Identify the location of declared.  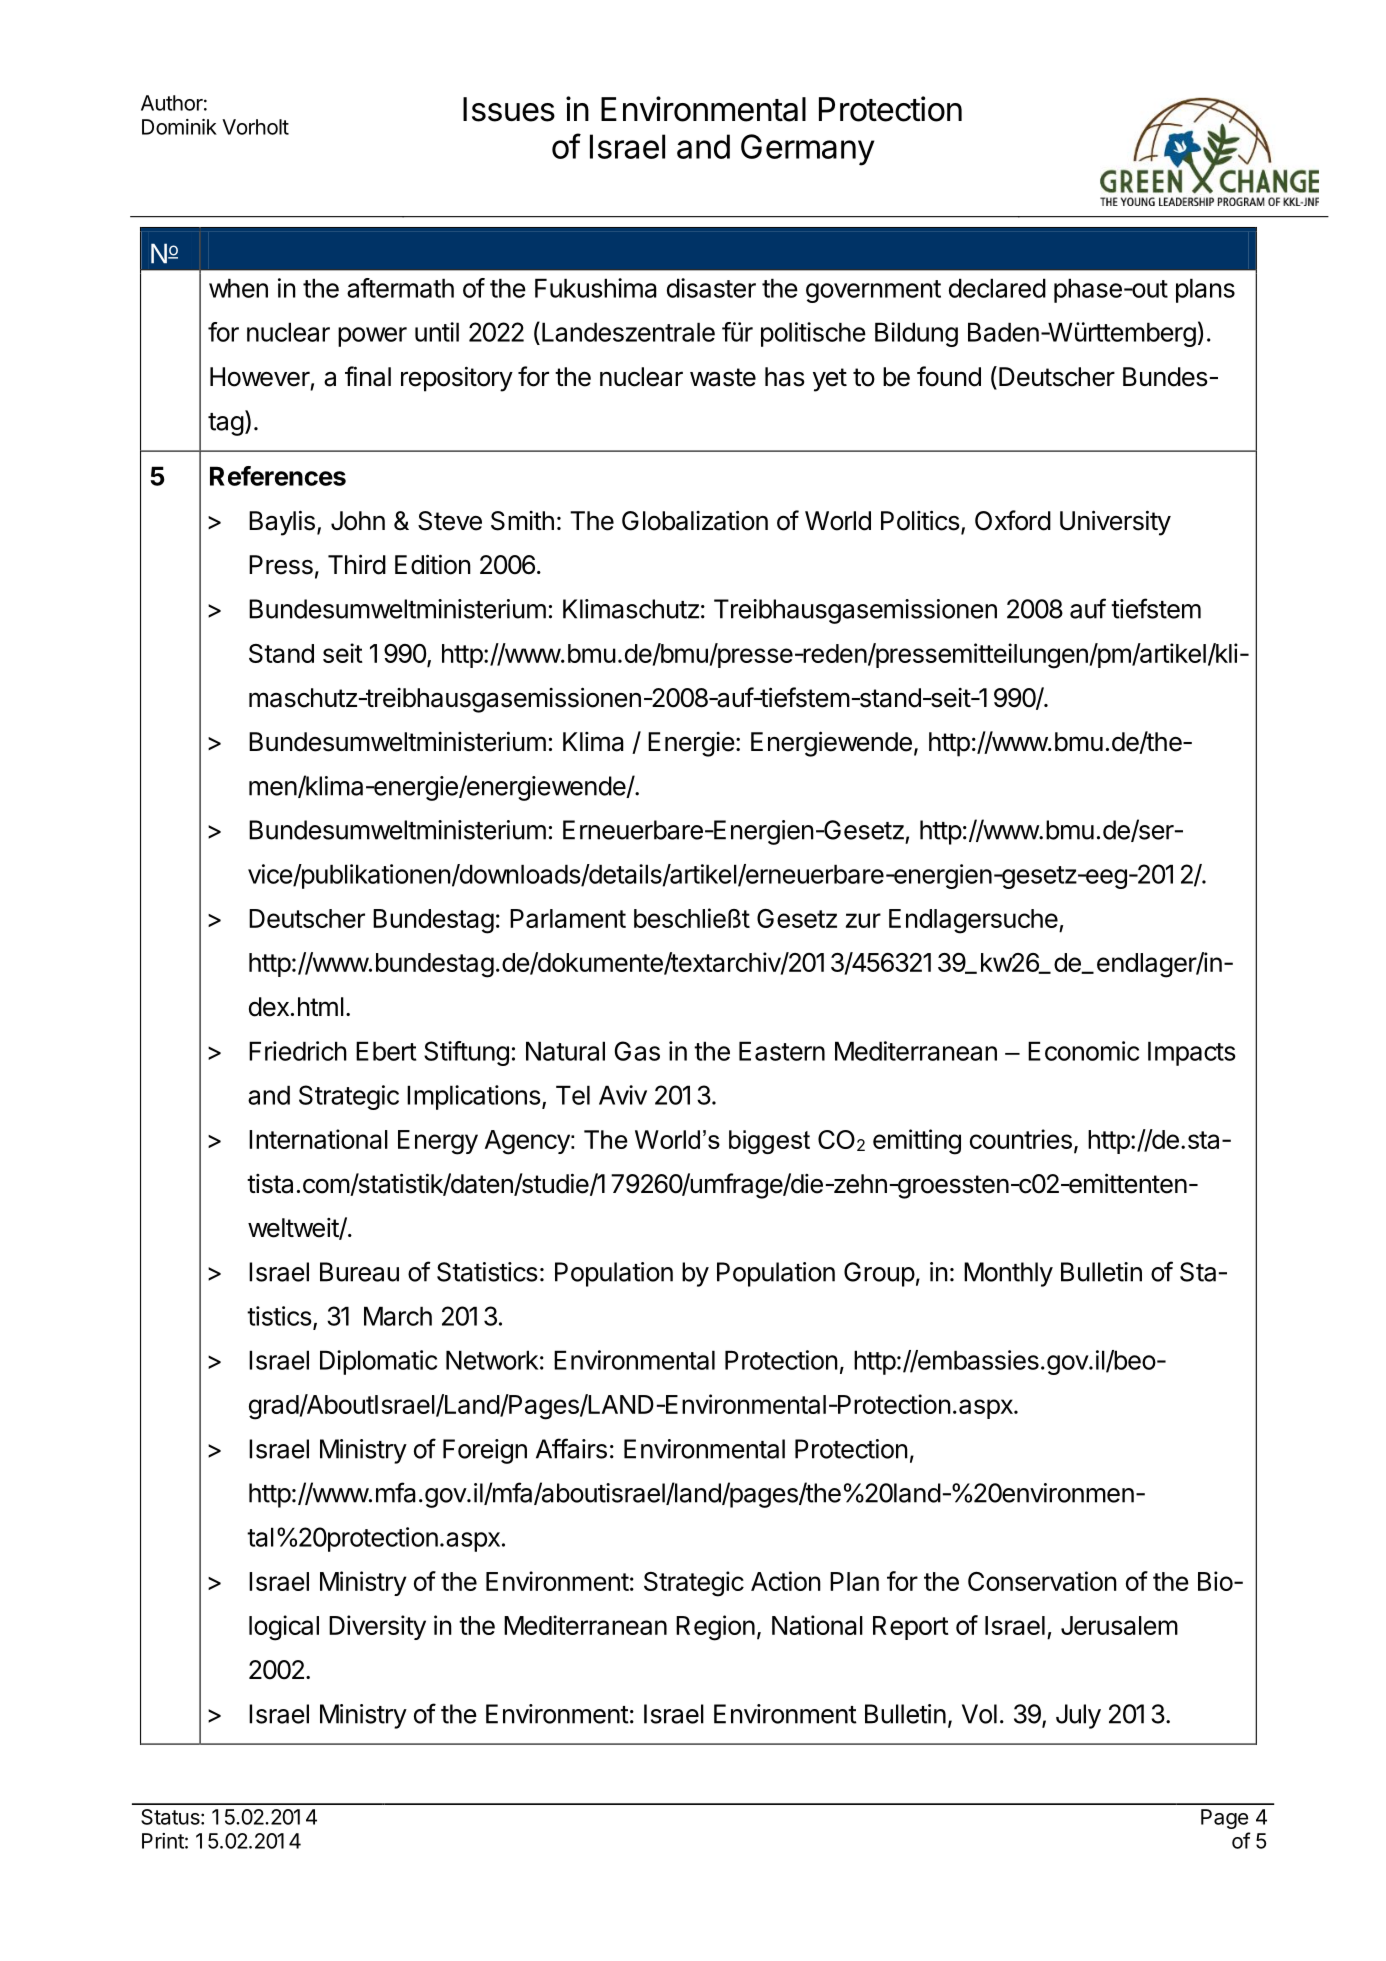
(997, 288).
